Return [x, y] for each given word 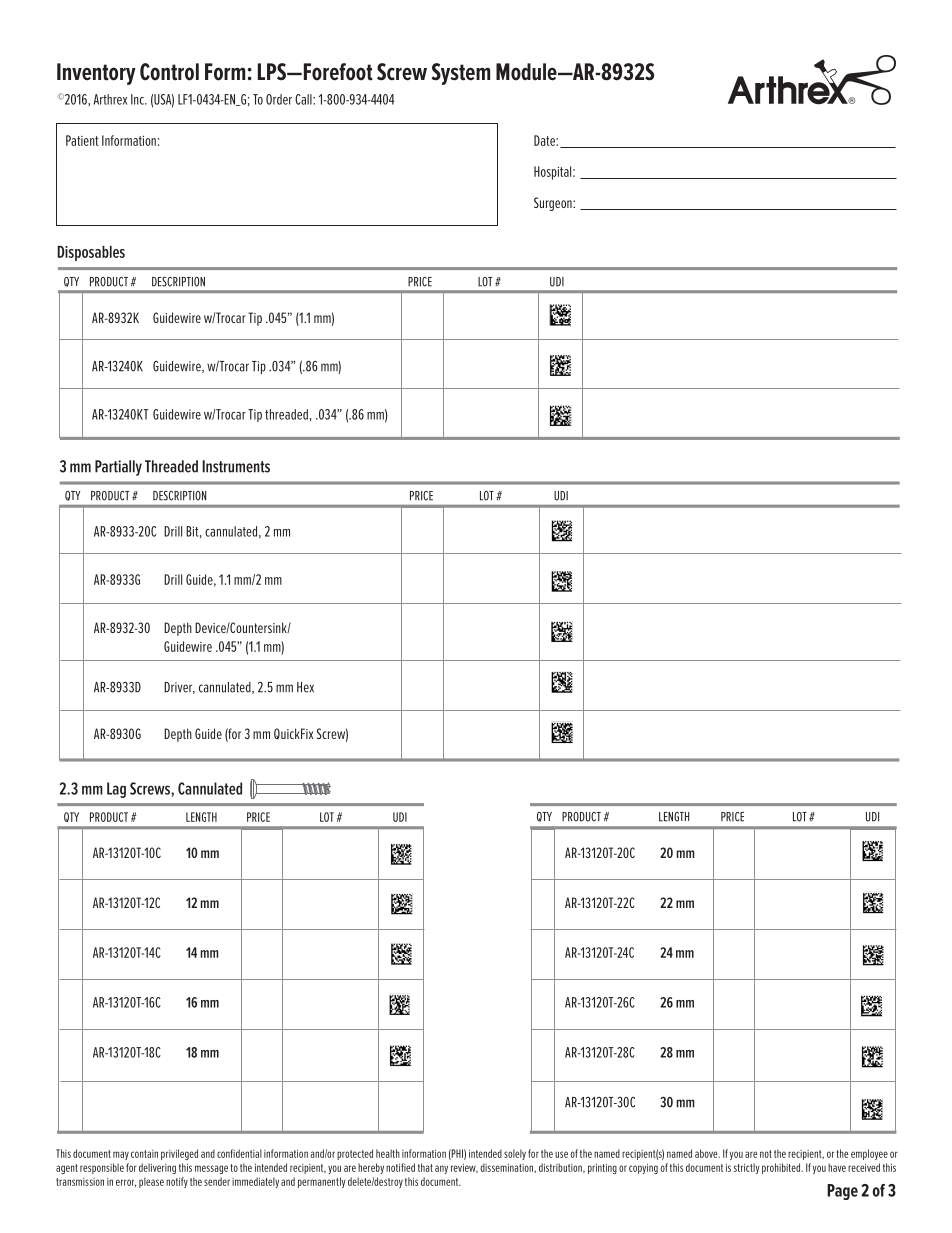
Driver [179, 688]
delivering [157, 1168]
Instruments [236, 466]
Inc [138, 99]
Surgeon [554, 204]
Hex [305, 687]
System [460, 74]
